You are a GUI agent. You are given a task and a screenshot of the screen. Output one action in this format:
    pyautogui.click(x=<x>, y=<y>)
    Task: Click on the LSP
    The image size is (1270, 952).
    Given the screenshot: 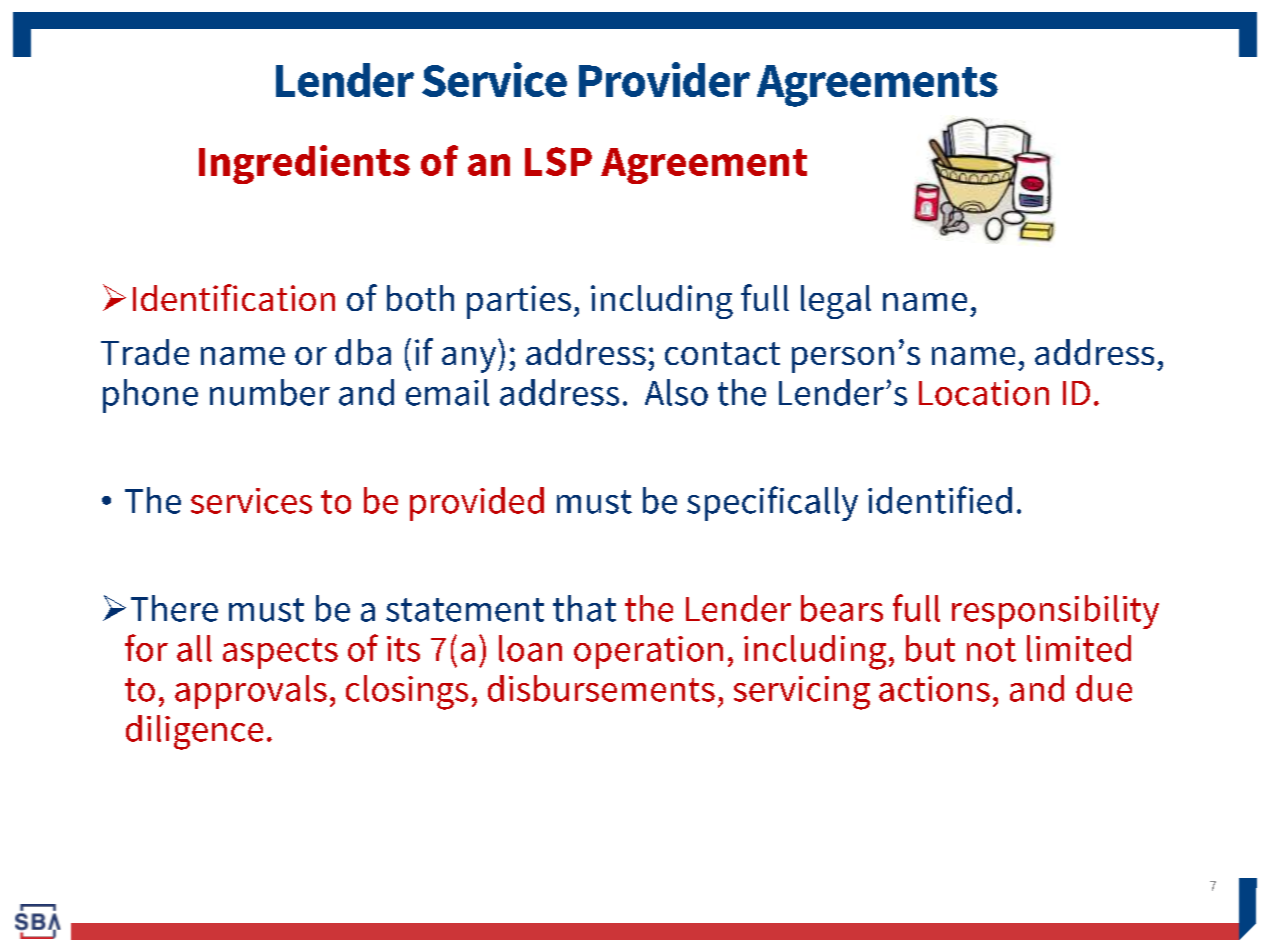 What is the action you would take?
    pyautogui.click(x=558, y=161)
